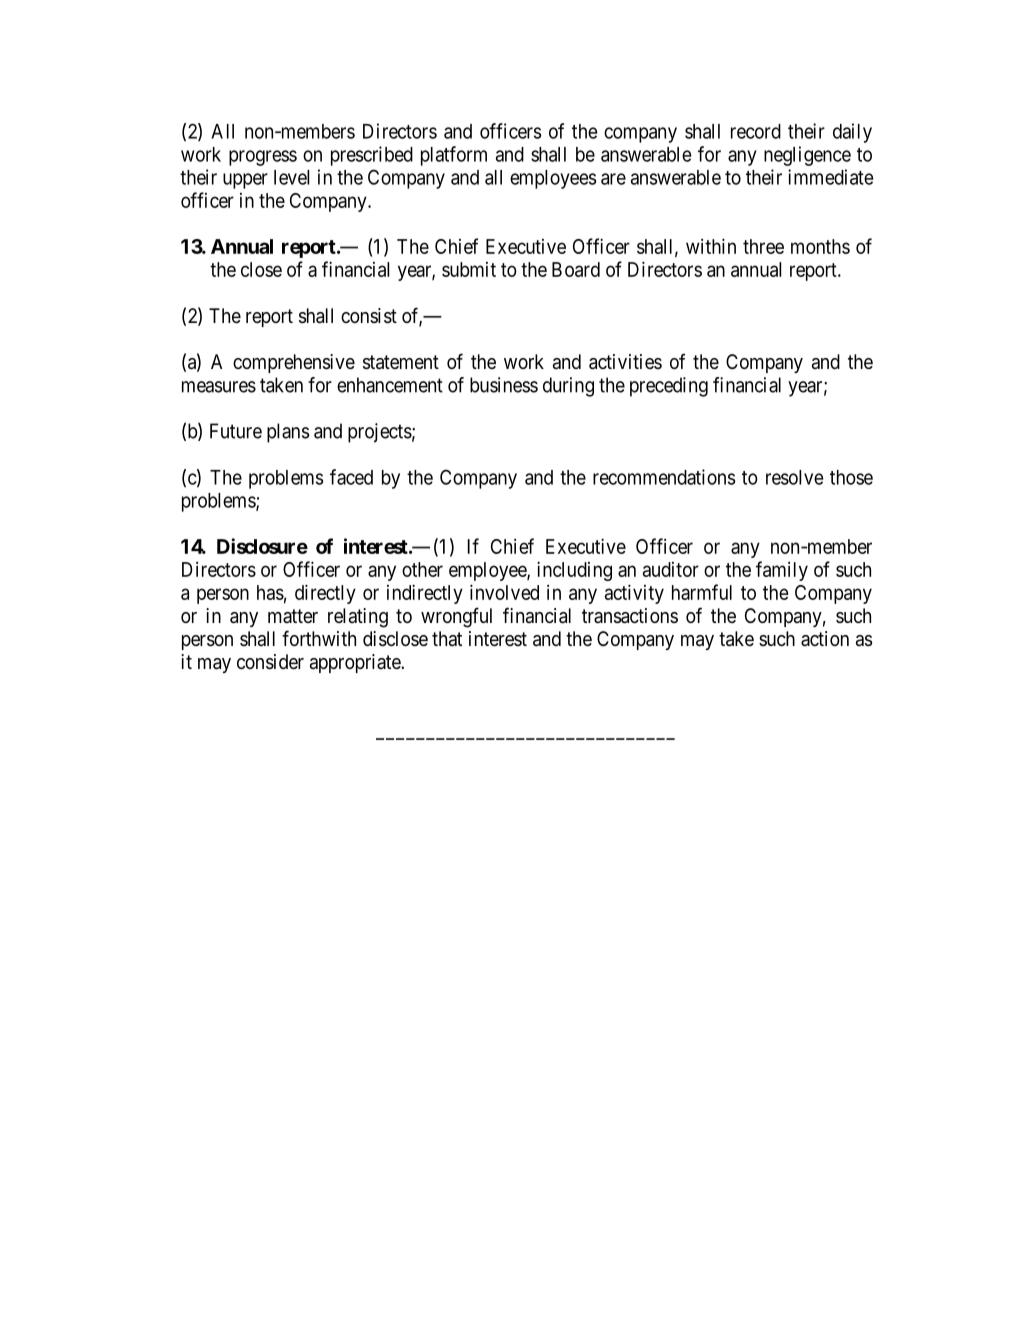  What do you see at coordinates (664, 477) in the screenshot?
I see `recommendations` at bounding box center [664, 477].
